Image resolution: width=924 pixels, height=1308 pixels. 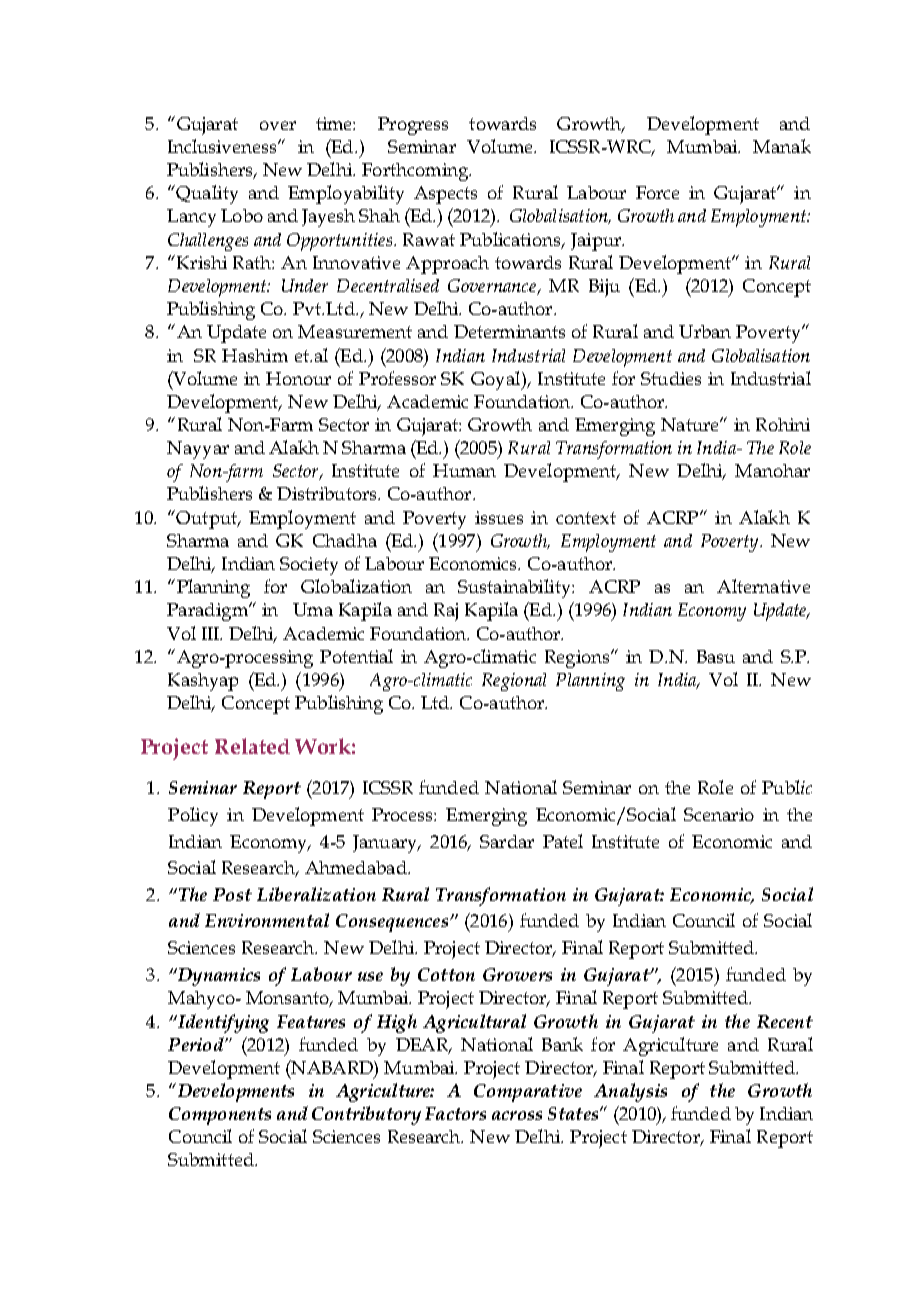 I want to click on Force, so click(x=657, y=192).
